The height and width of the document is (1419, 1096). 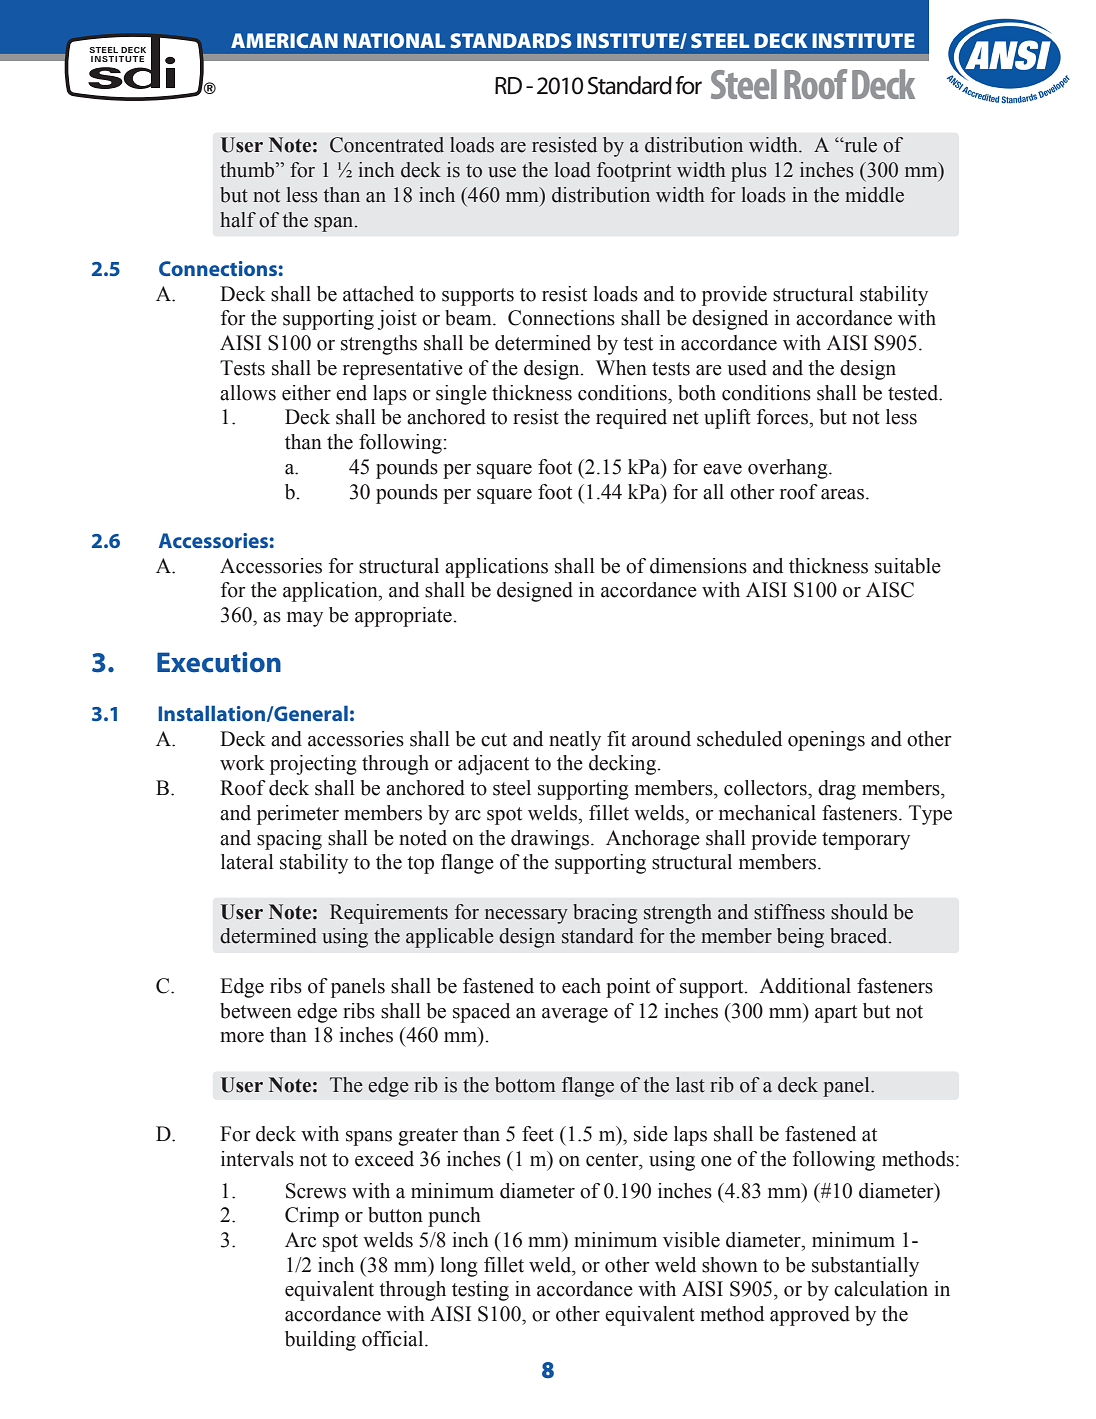 I want to click on National, so click(x=394, y=40).
